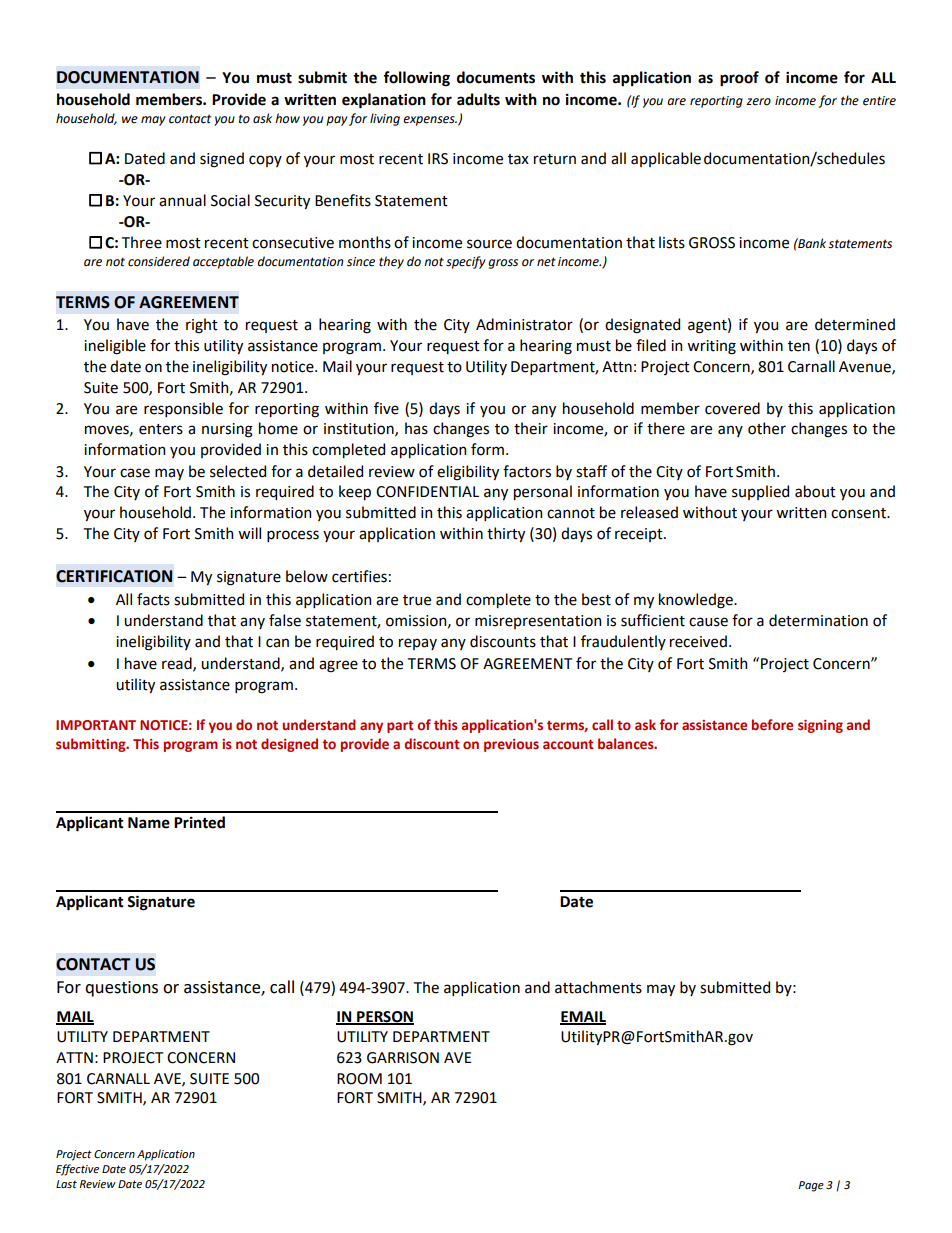 Image resolution: width=952 pixels, height=1233 pixels. What do you see at coordinates (511, 745) in the screenshot?
I see `previous` at bounding box center [511, 745].
